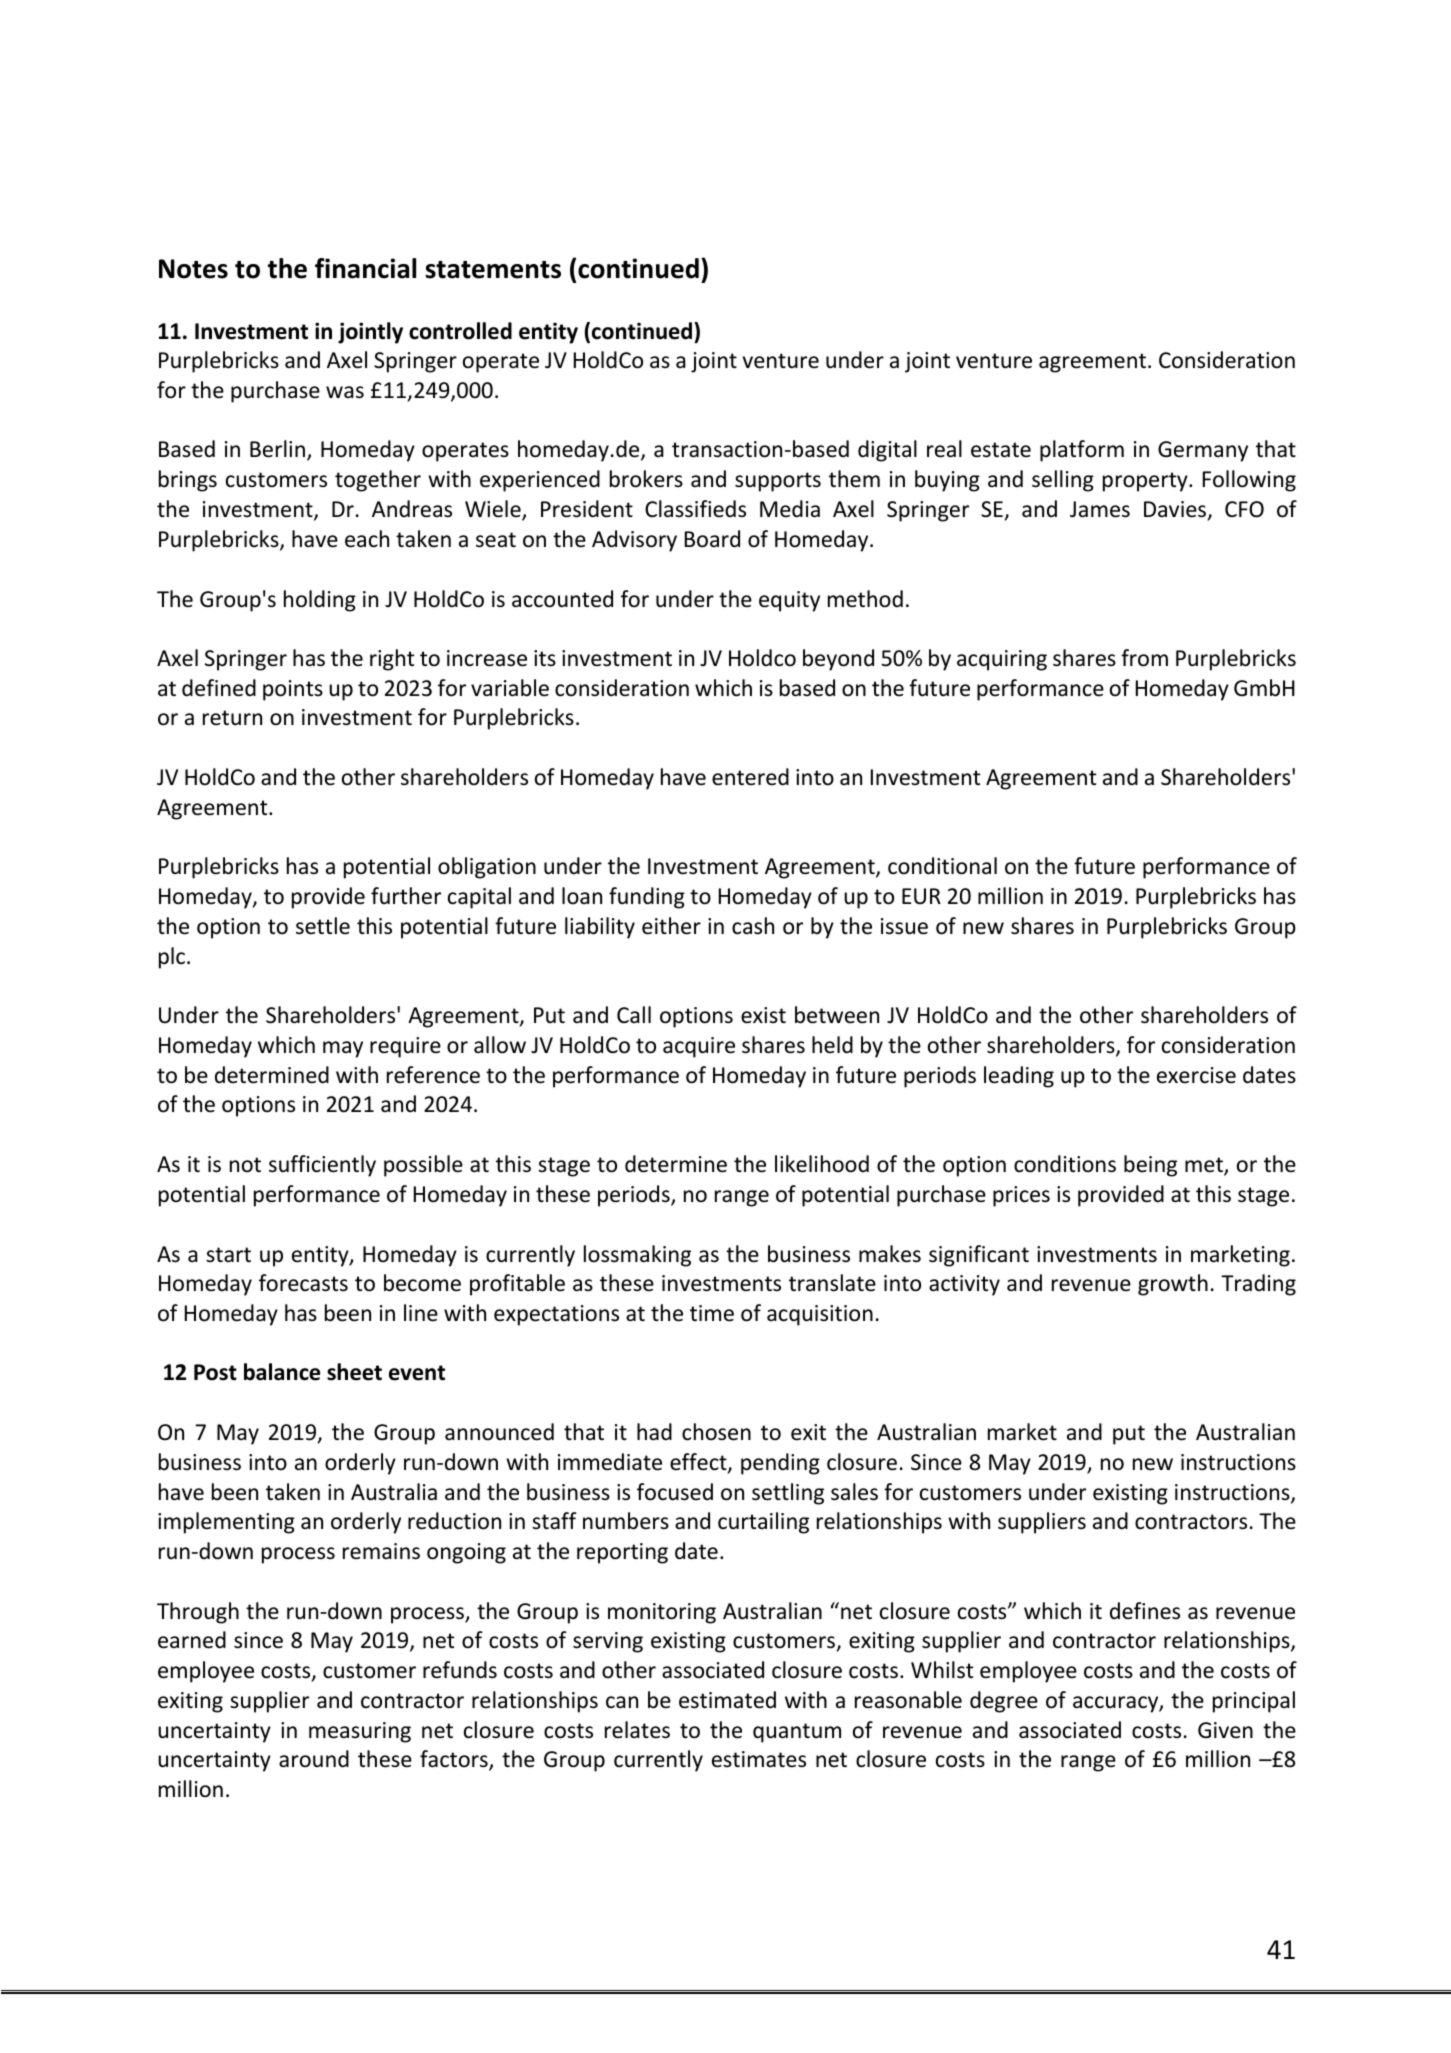 This document has width=1451, height=2053. I want to click on exercise, so click(1196, 1075).
